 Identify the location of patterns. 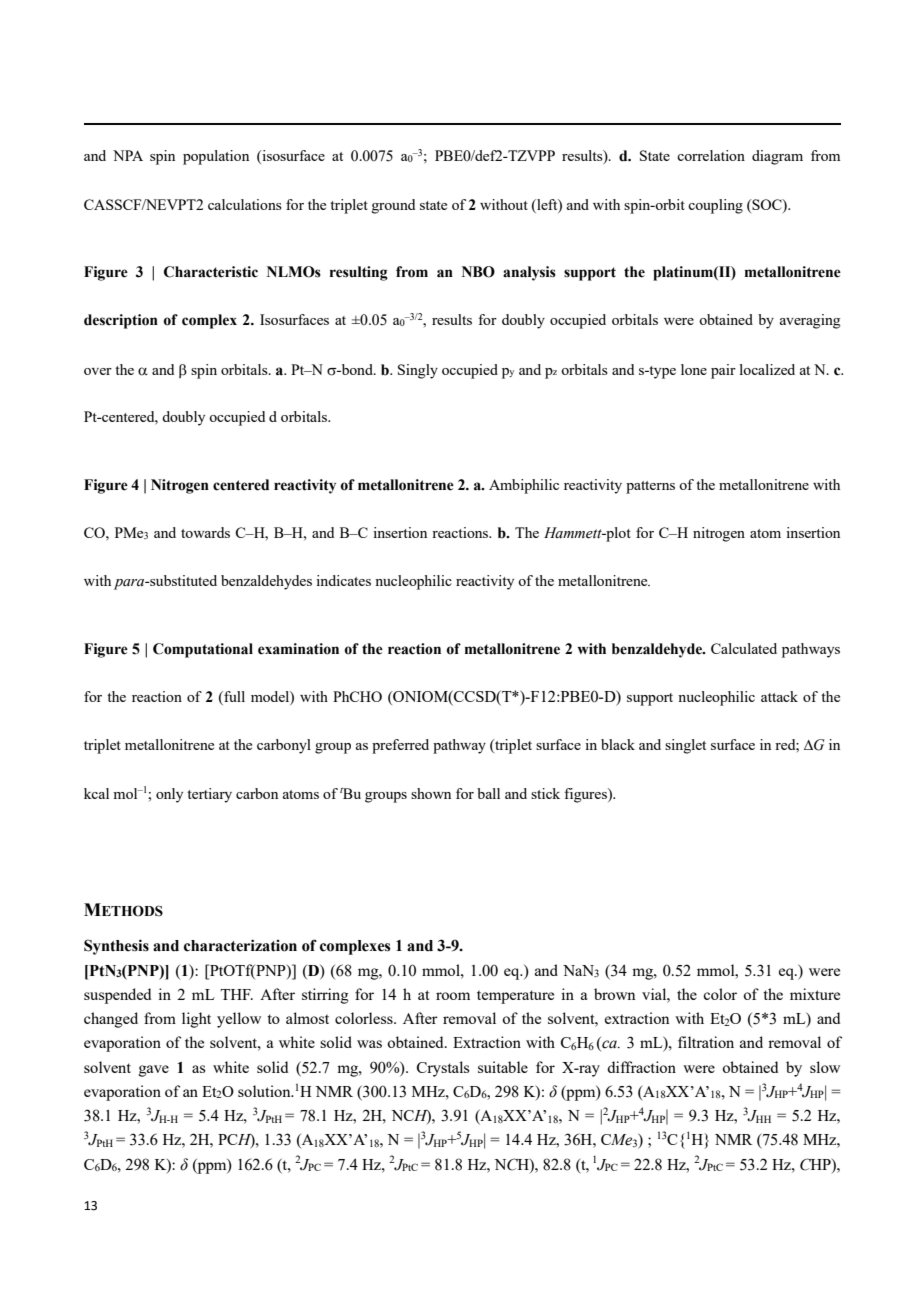
(650, 487).
